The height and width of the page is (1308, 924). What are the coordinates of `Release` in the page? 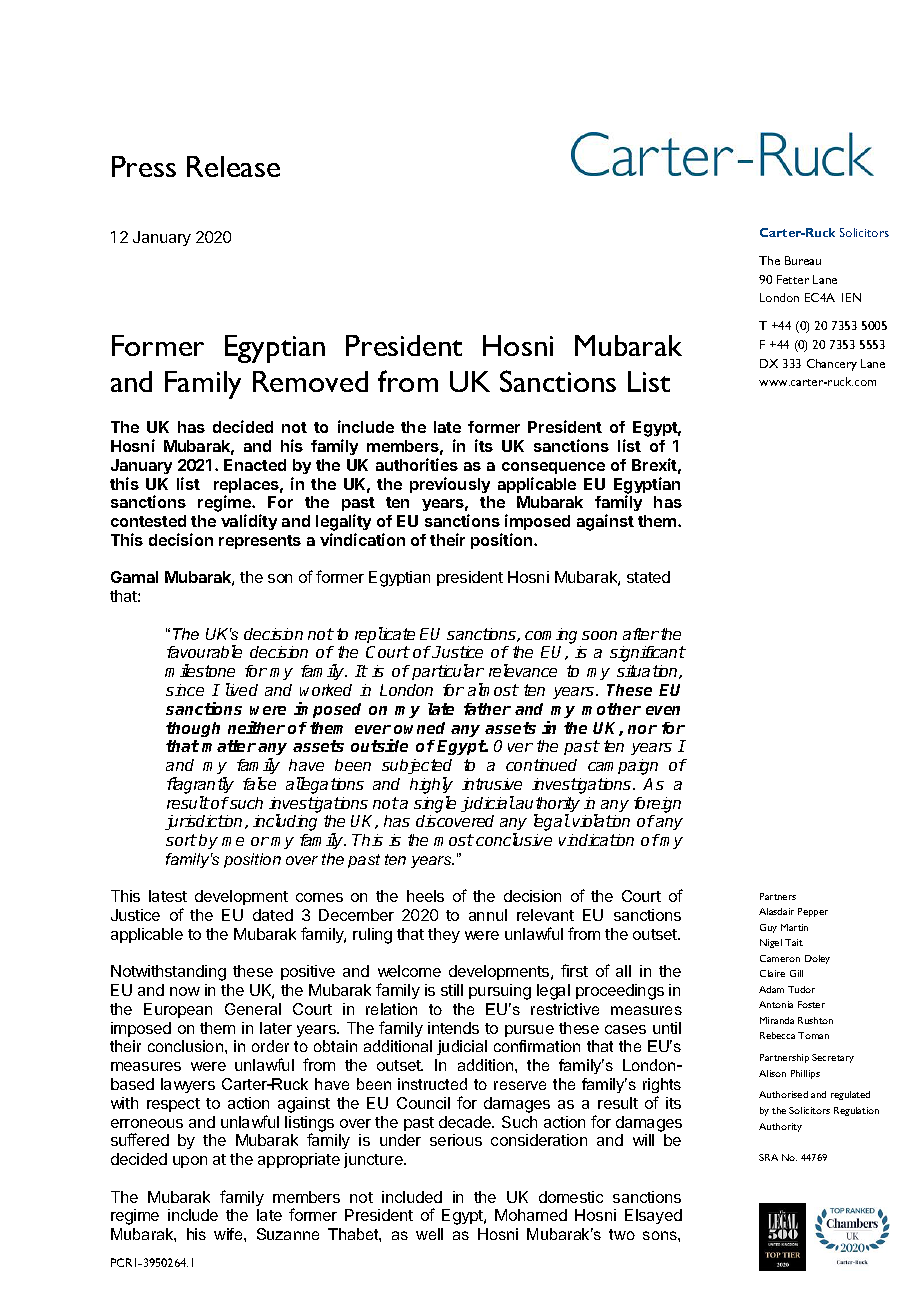 It's located at (233, 166).
